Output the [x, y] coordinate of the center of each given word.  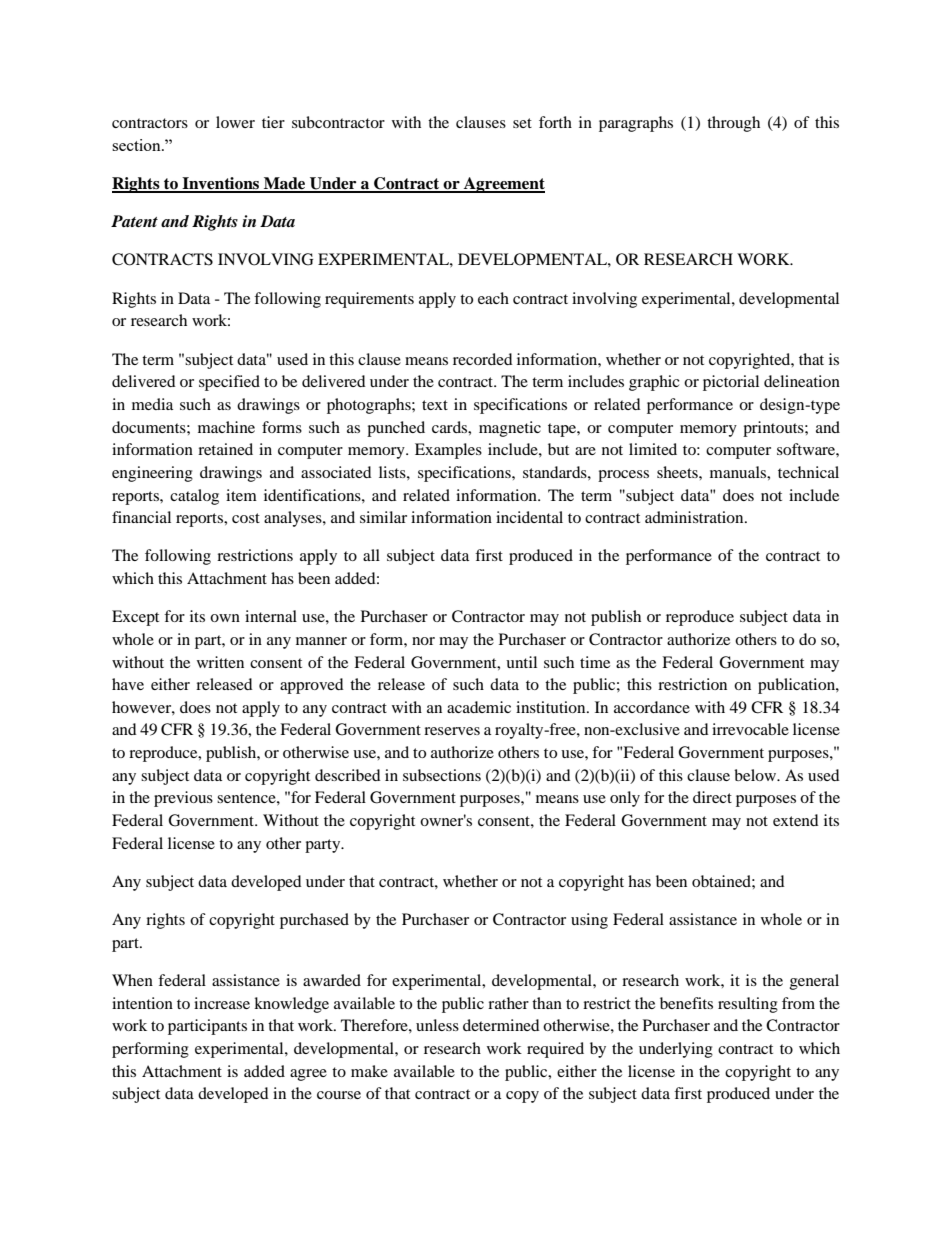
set [522, 123]
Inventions [221, 184]
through [733, 124]
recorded [483, 359]
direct [712, 797]
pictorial [731, 383]
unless [437, 1025]
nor [423, 641]
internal [271, 616]
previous [183, 799]
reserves [452, 731]
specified [229, 383]
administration [695, 517]
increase [222, 1003]
